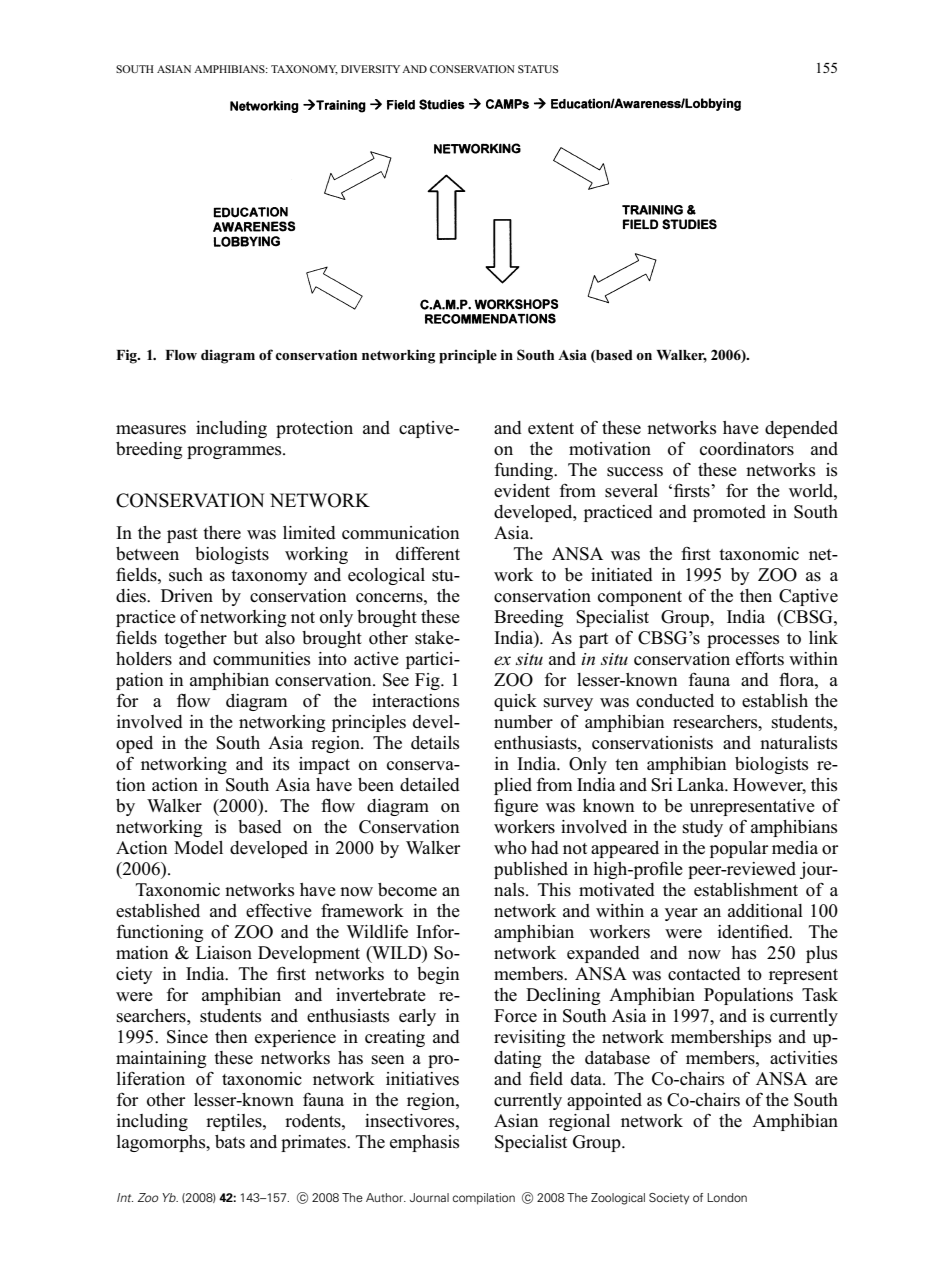 The image size is (929, 1288). I want to click on contacted, so click(704, 974).
